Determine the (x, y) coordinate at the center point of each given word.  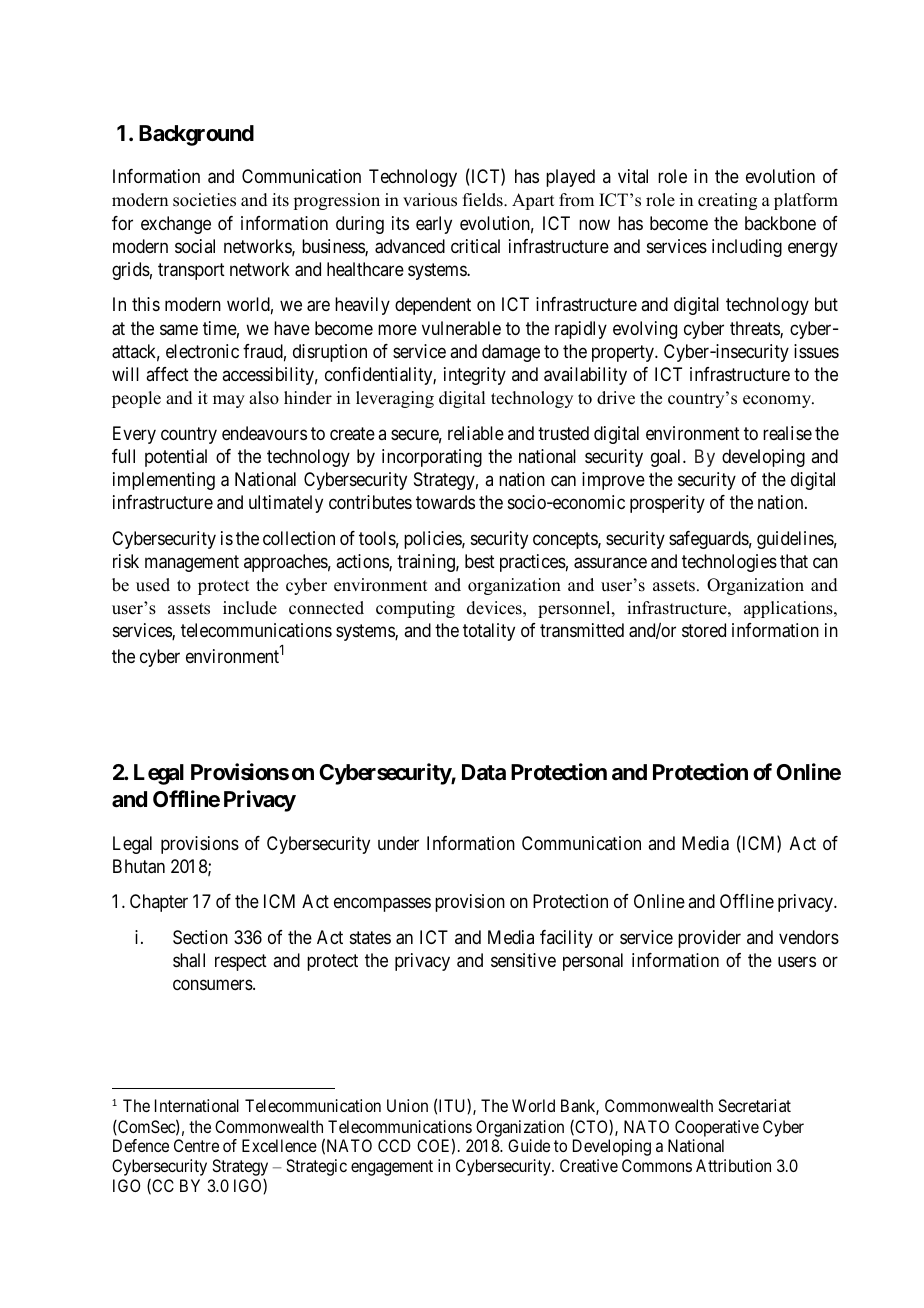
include (250, 608)
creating (727, 201)
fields (484, 200)
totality (489, 632)
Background (196, 135)
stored (704, 630)
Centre (196, 1145)
